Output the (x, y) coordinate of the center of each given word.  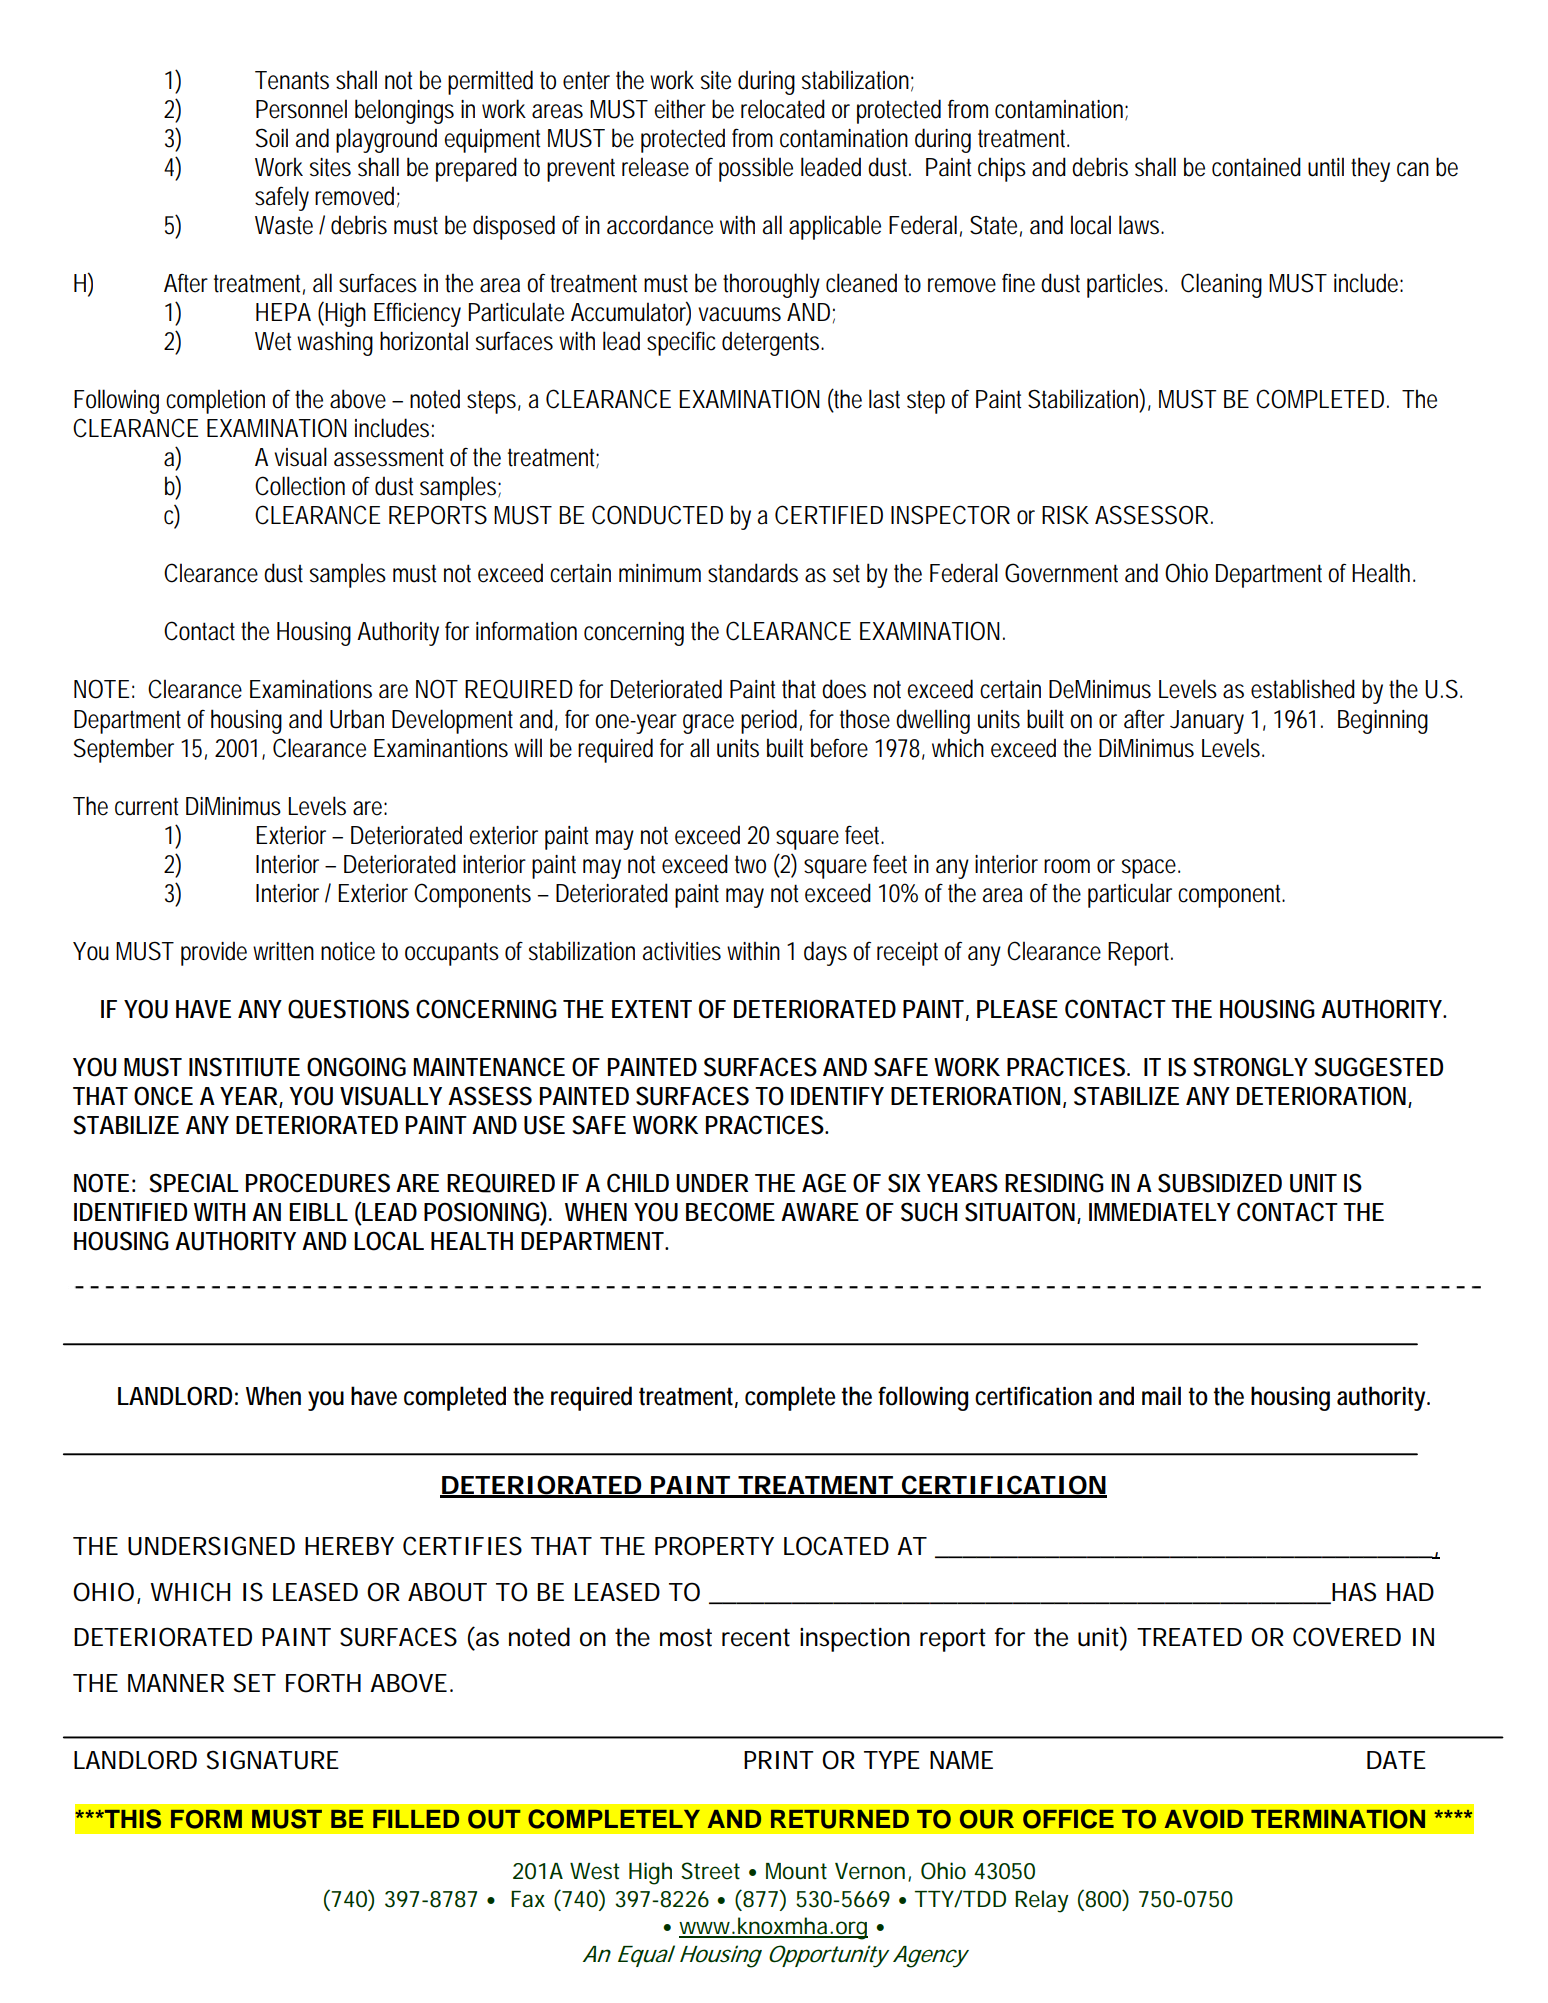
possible (756, 169)
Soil (272, 138)
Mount (796, 1871)
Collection (300, 486)
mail (1161, 1396)
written (283, 951)
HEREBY (349, 1546)
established (1303, 689)
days (825, 953)
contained (1256, 167)
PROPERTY (714, 1546)
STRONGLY (1251, 1067)
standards (753, 573)
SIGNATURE (273, 1760)
